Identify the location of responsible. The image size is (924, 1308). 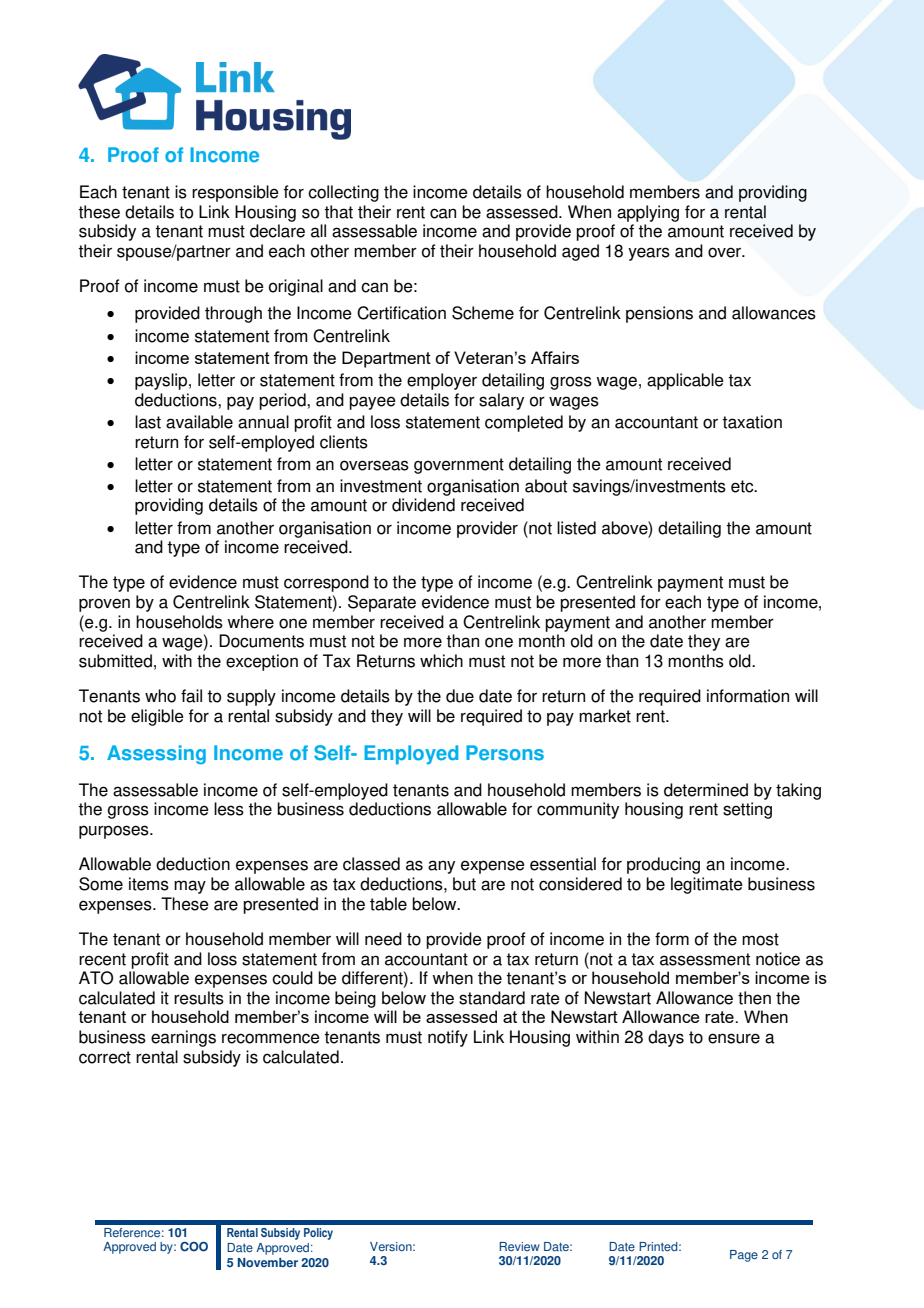
(235, 193).
